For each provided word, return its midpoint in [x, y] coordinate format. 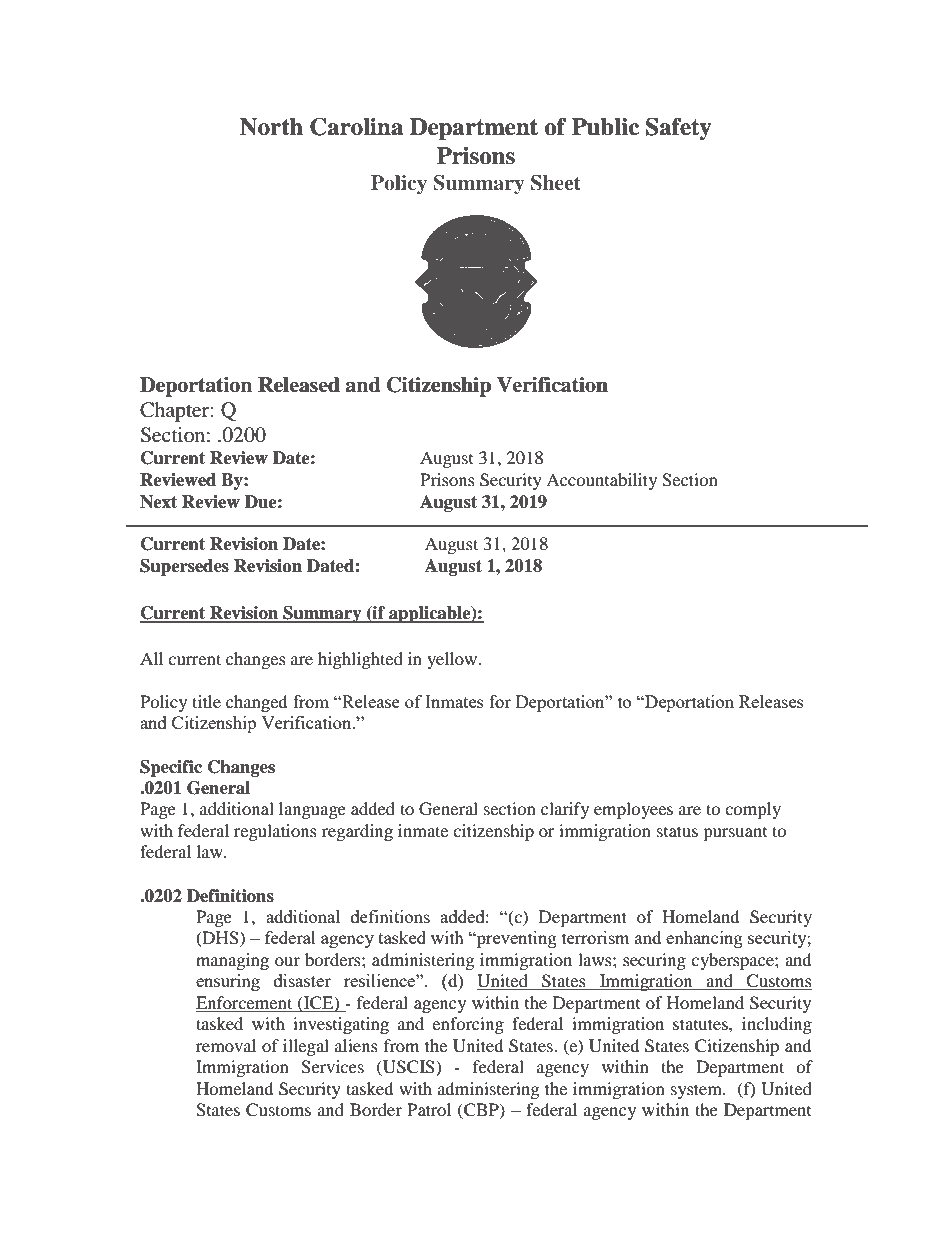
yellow [453, 660]
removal [226, 1045]
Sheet [556, 183]
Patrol [429, 1109]
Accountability [601, 481]
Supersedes [184, 567]
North [271, 127]
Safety [678, 129]
